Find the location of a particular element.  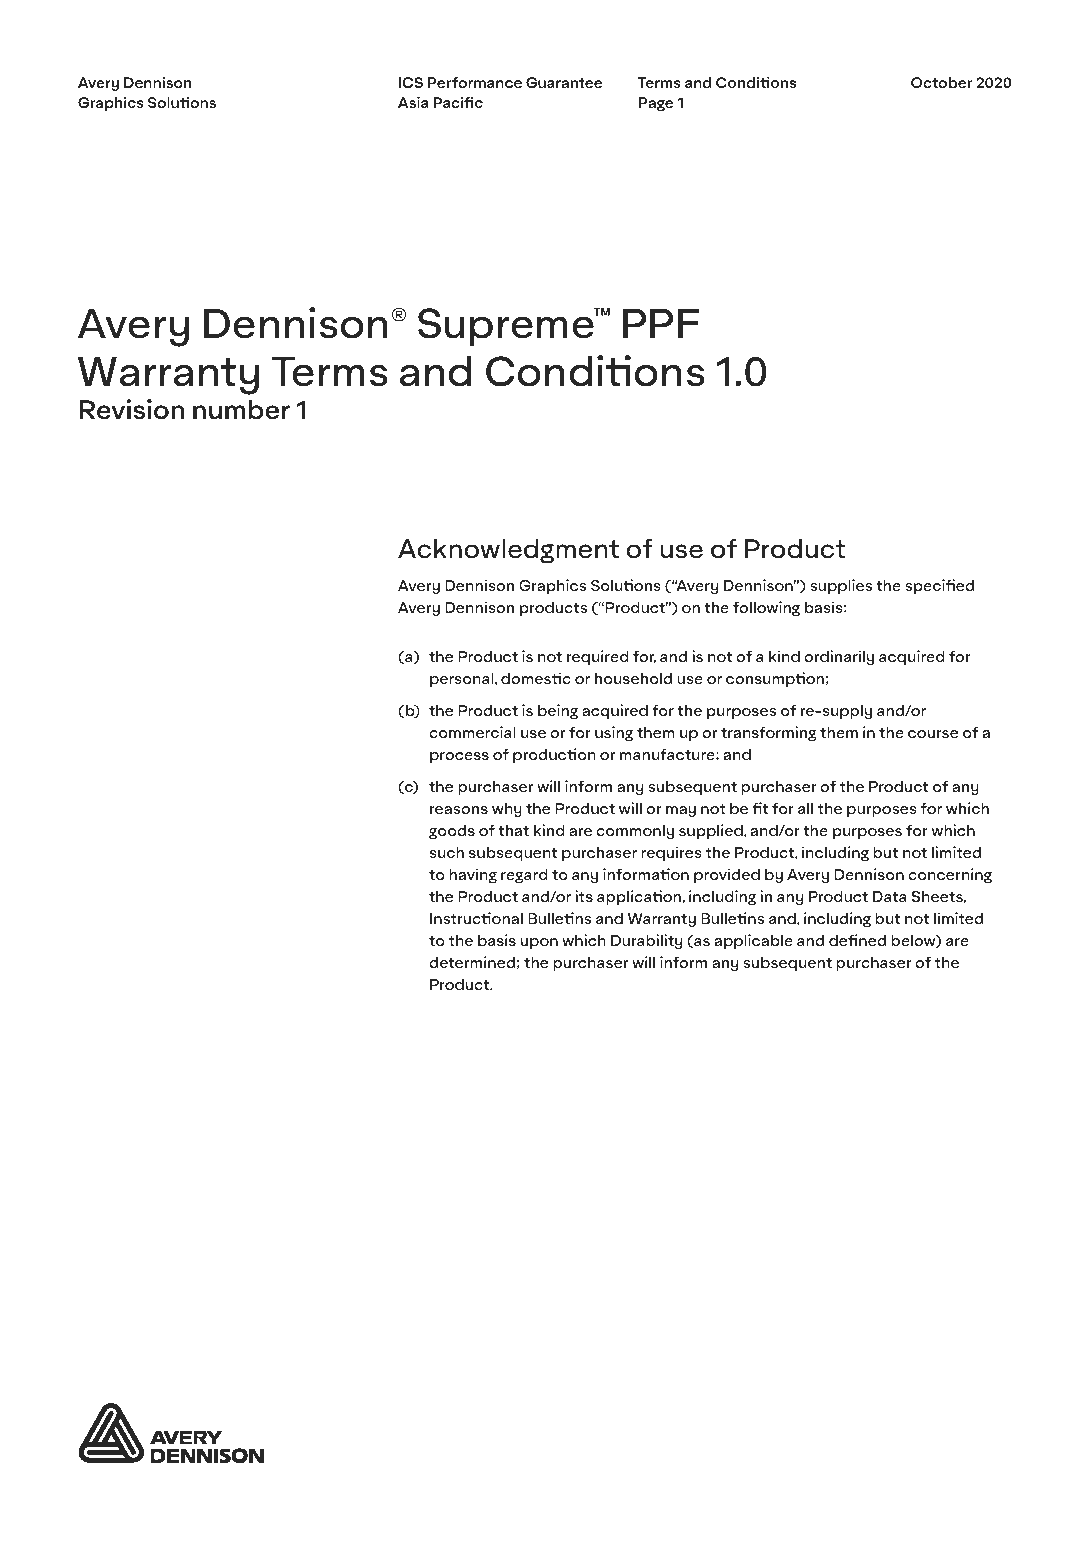

Guarantee is located at coordinates (564, 82).
